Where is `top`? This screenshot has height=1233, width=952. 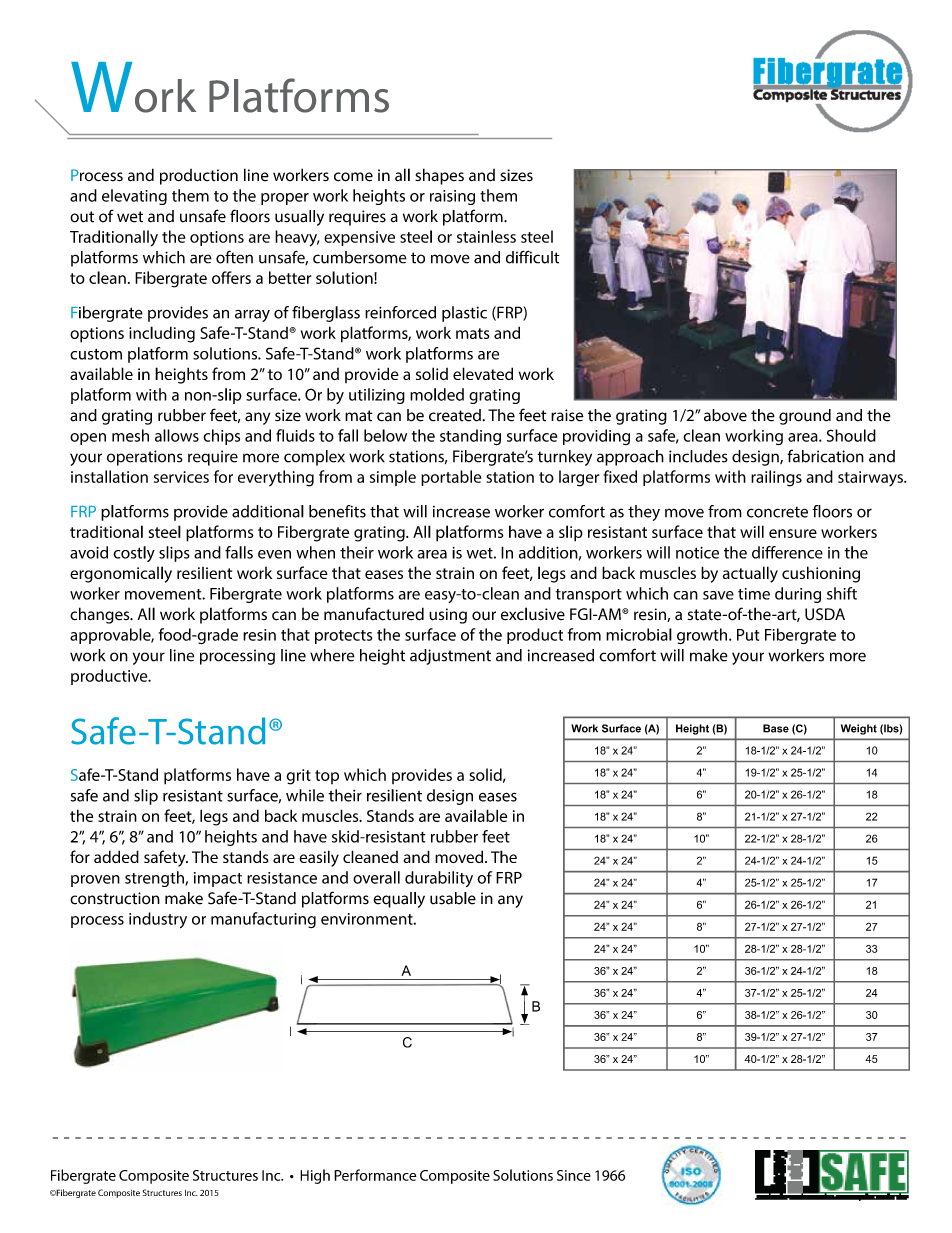 top is located at coordinates (327, 777).
